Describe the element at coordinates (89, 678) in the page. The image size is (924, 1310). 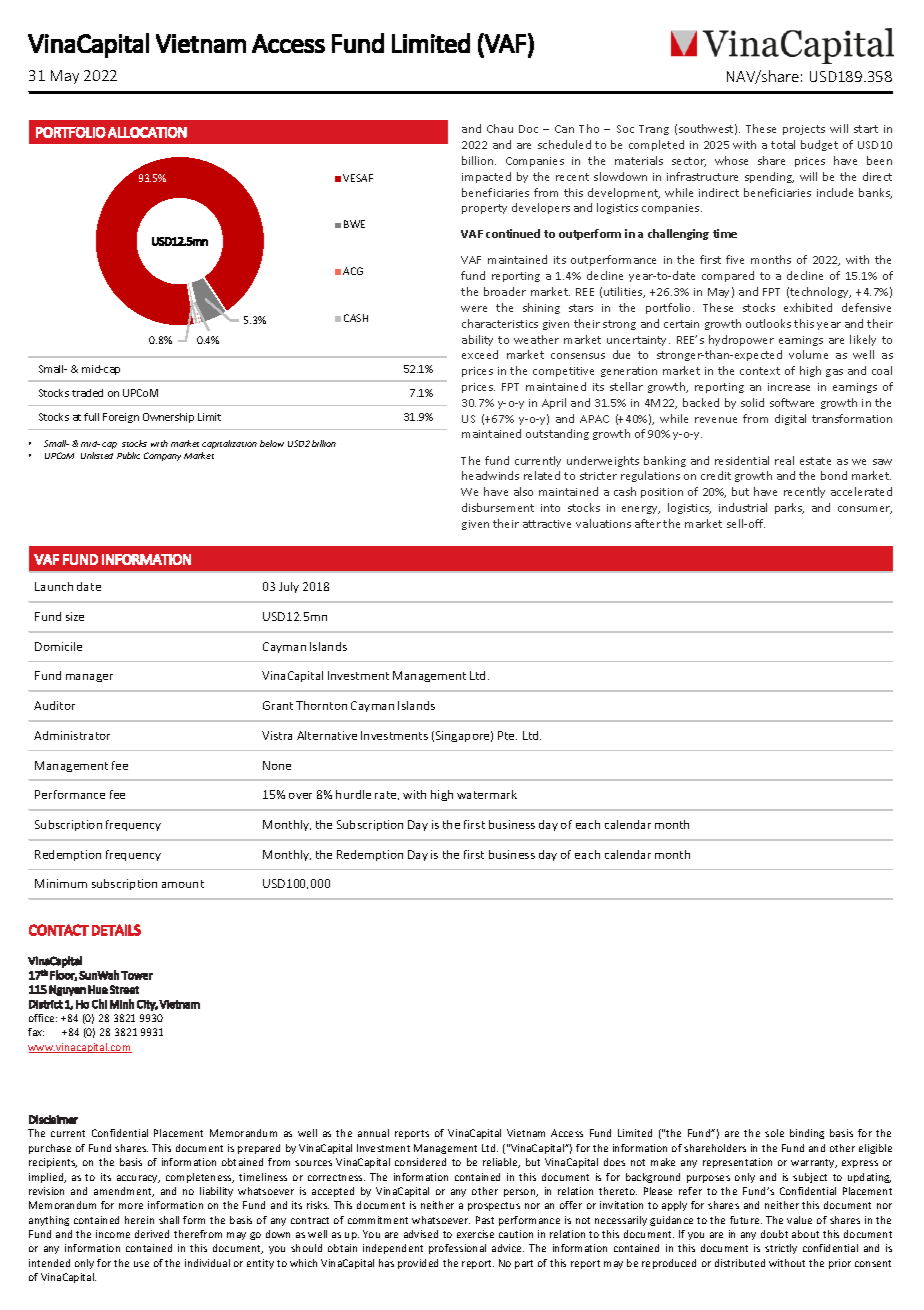
I see `manager` at that location.
